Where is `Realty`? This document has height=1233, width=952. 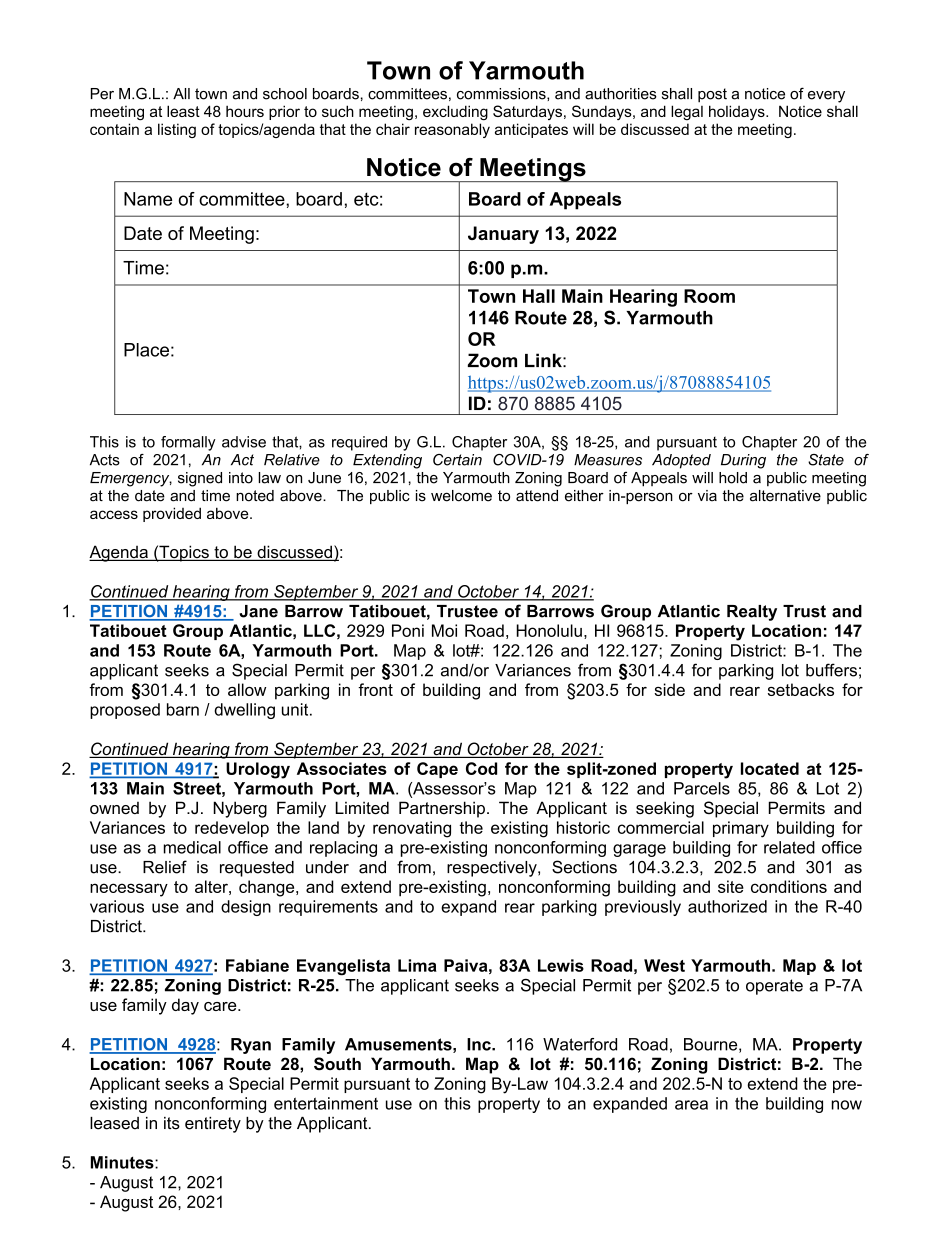 Realty is located at coordinates (752, 613).
